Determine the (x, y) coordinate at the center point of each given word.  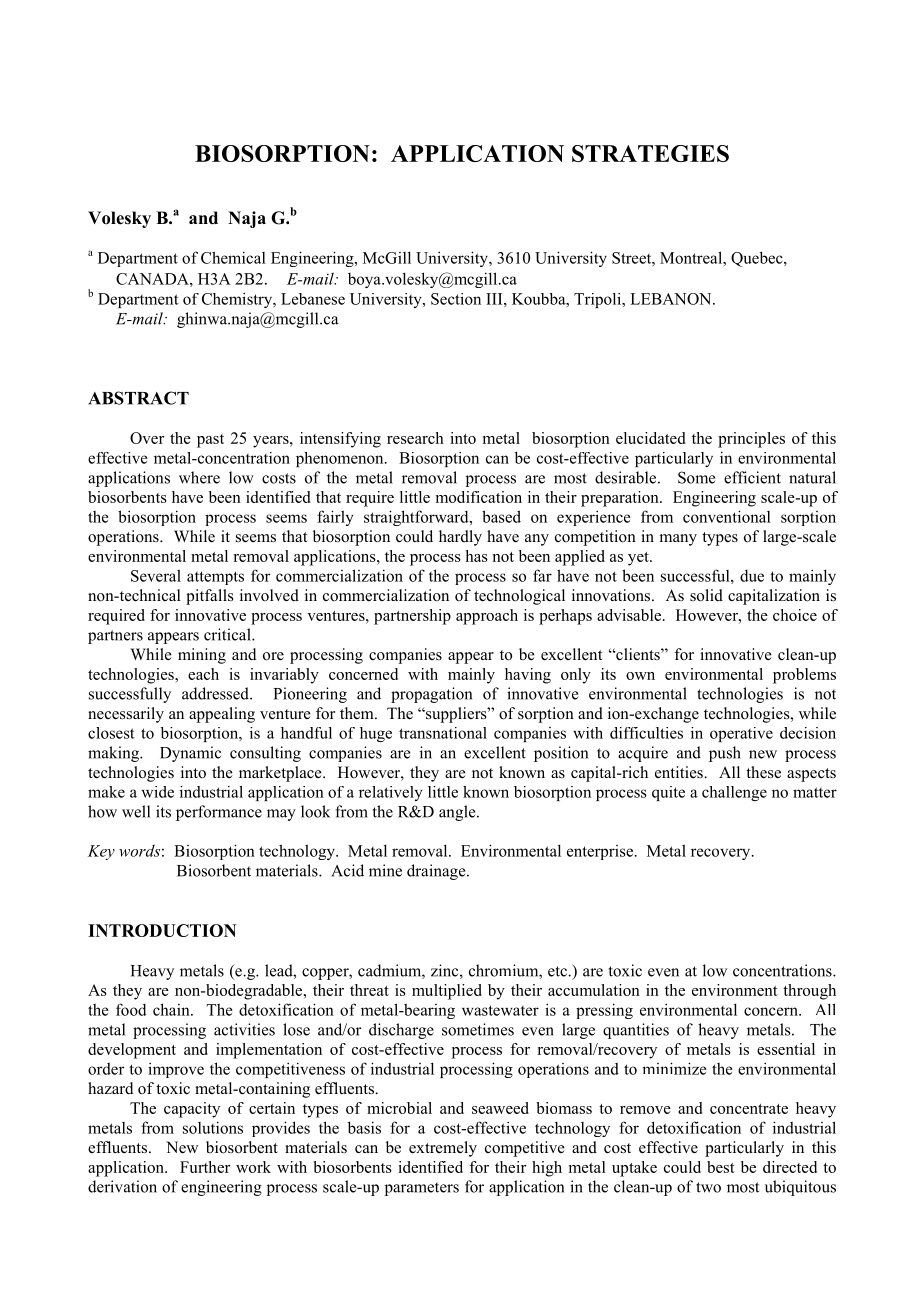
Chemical (233, 257)
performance (219, 813)
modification (479, 497)
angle (458, 813)
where (199, 477)
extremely (443, 1149)
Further (205, 1167)
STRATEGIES (650, 153)
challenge (734, 793)
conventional (727, 516)
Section (456, 299)
